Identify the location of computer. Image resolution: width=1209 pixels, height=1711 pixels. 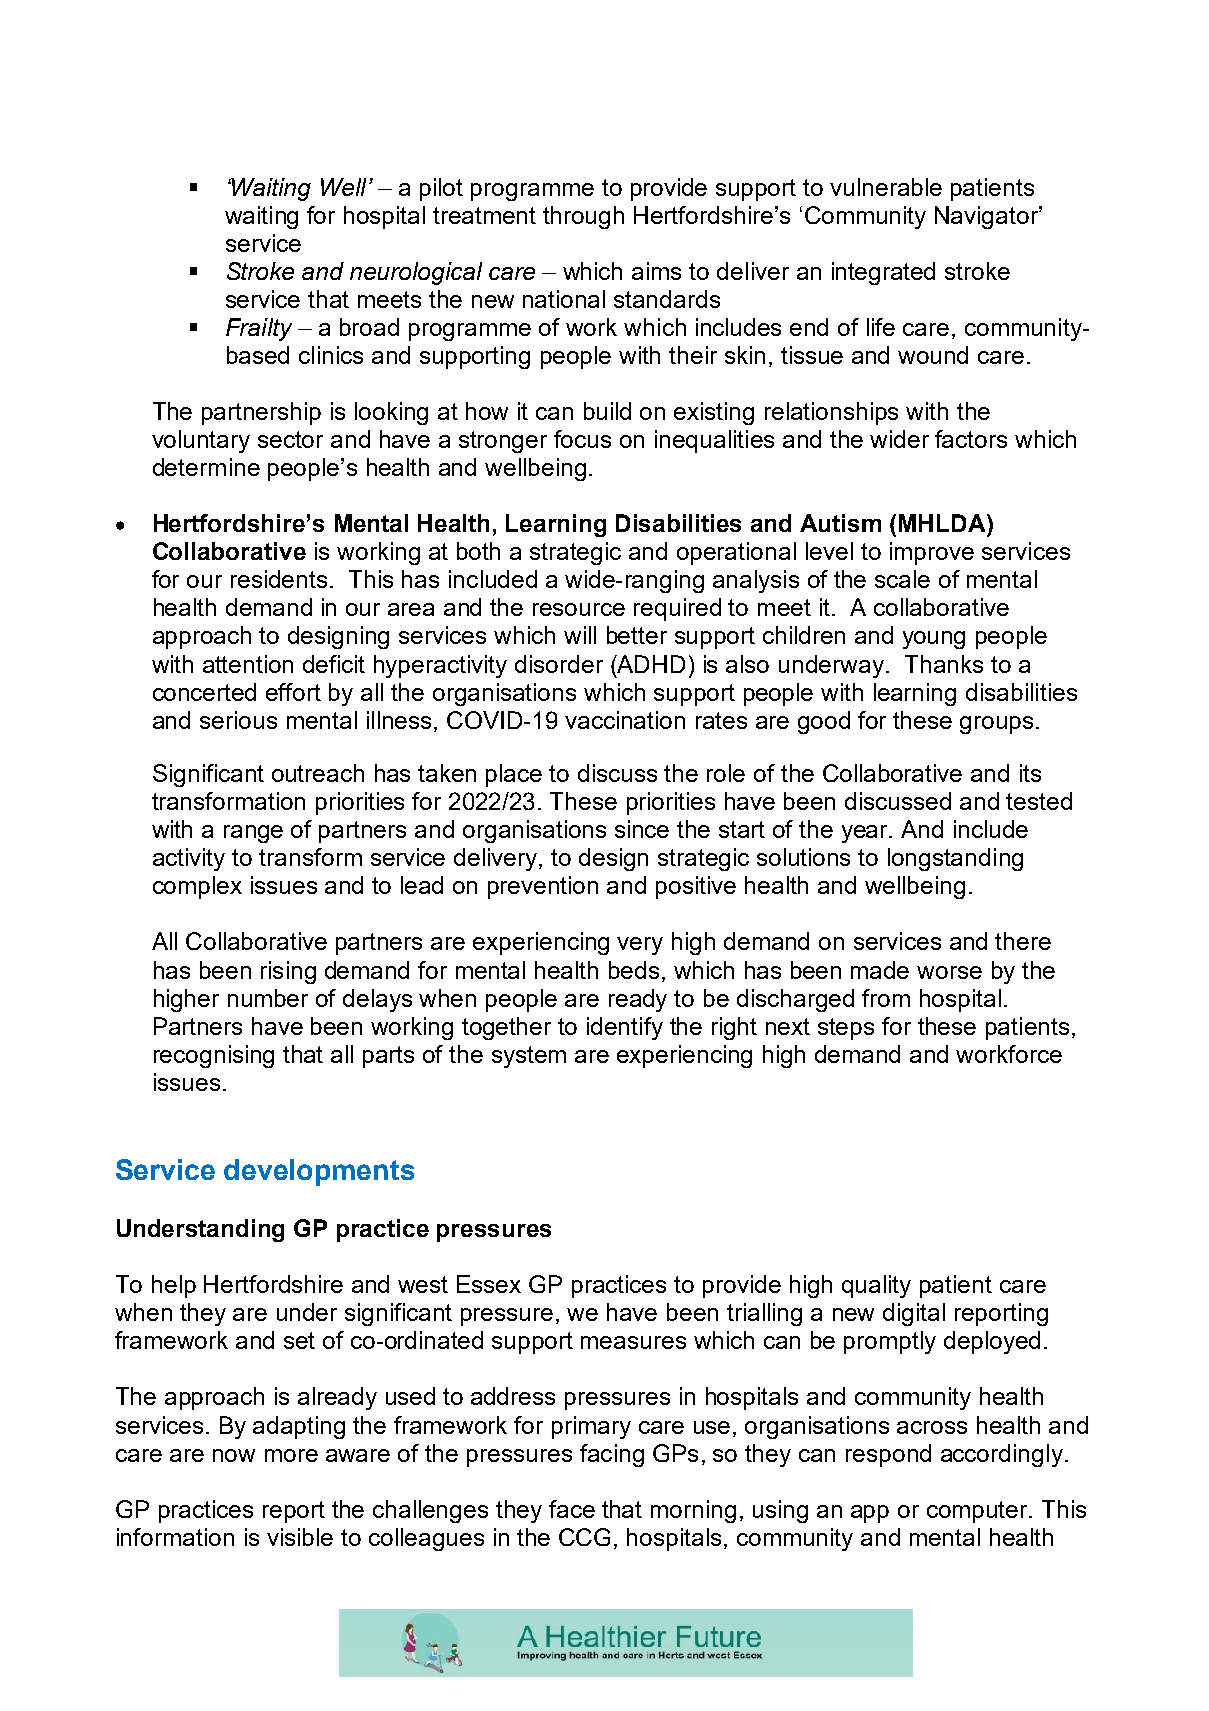
(978, 1512).
